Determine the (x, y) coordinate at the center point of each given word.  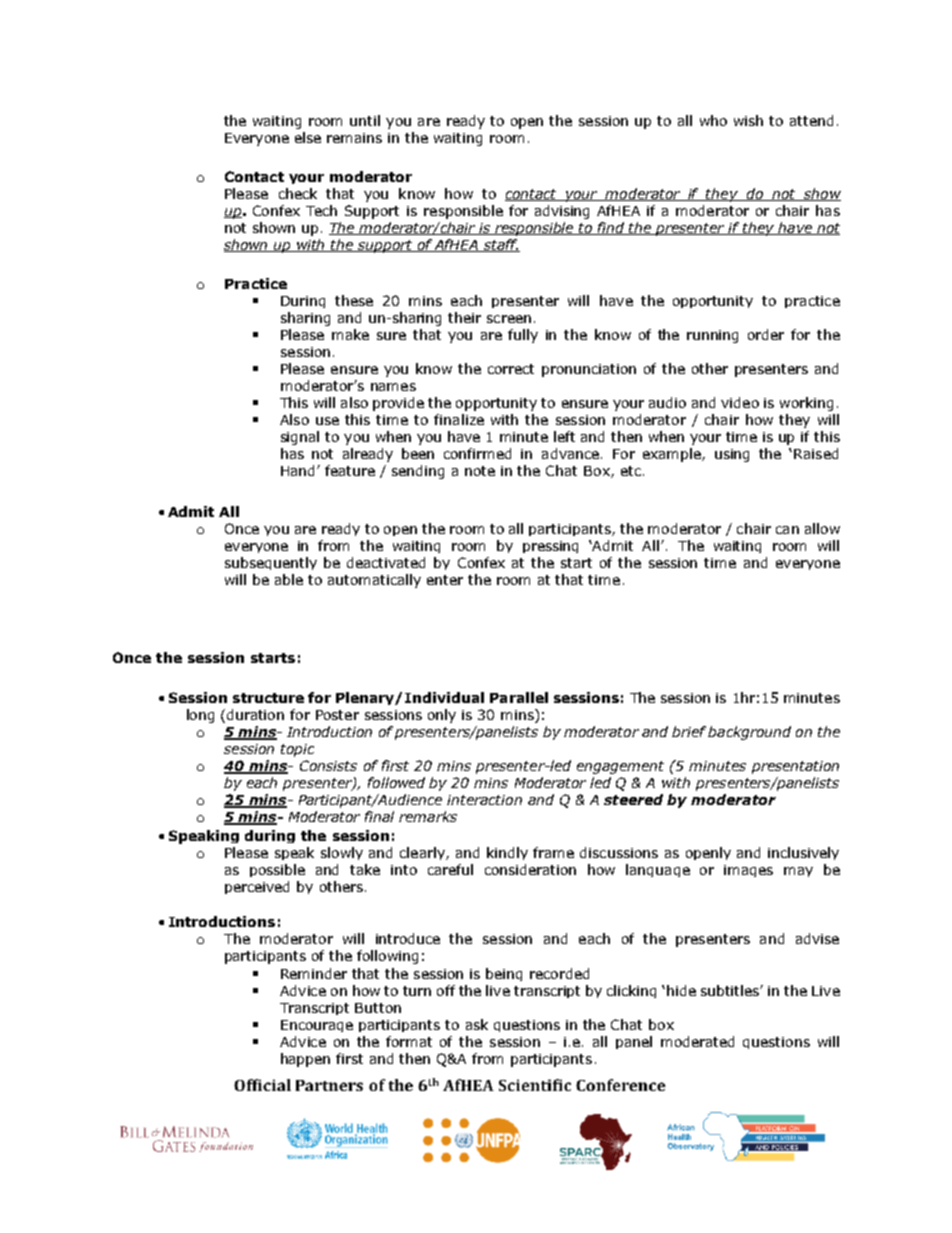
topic (297, 750)
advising (562, 212)
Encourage (317, 1026)
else (308, 137)
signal (300, 438)
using (732, 455)
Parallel (519, 697)
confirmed (477, 453)
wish (748, 120)
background (749, 733)
